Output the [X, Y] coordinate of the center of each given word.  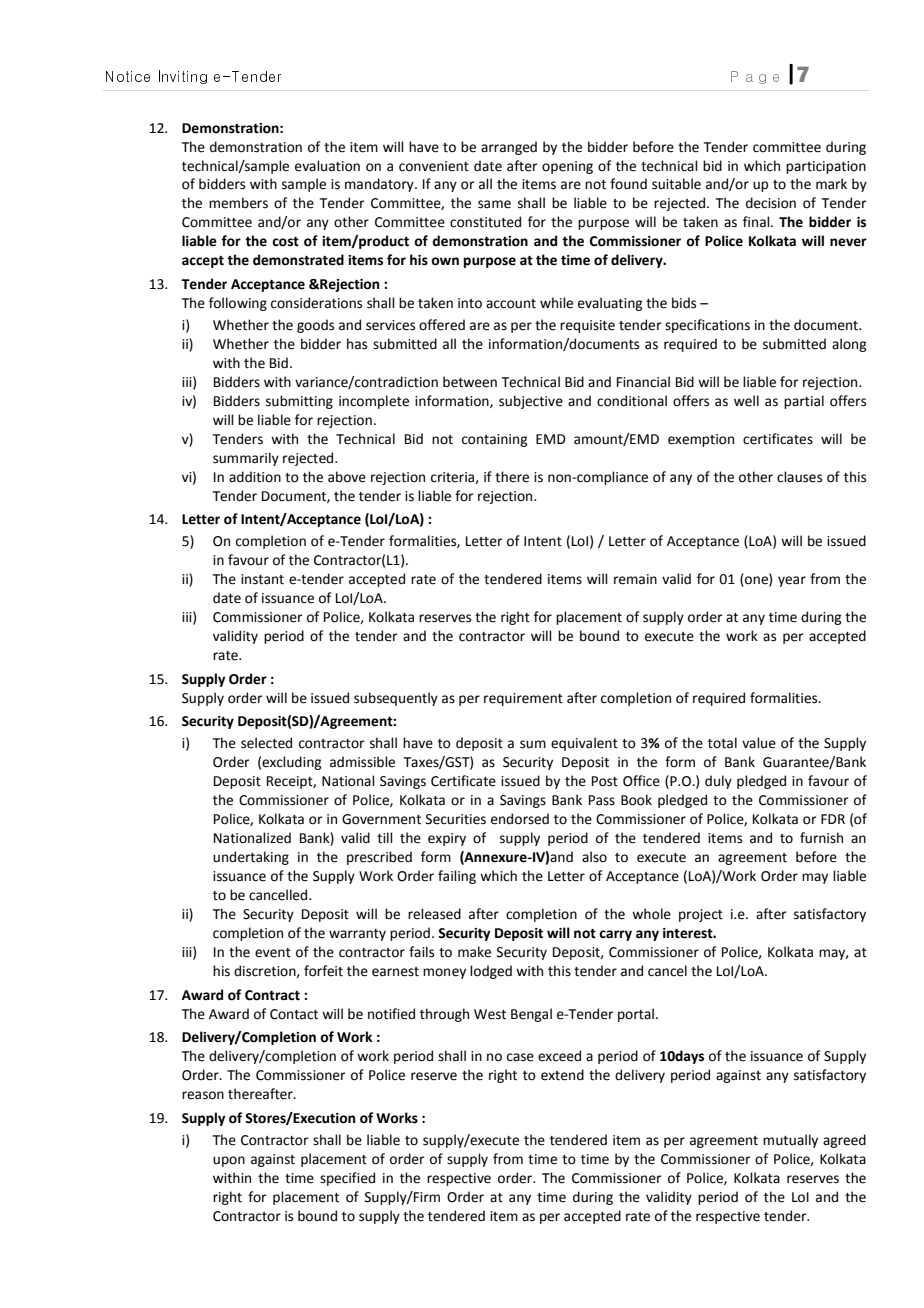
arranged [509, 148]
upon [229, 1161]
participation [826, 167]
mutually [790, 1141]
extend [562, 1075]
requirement [523, 699]
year [792, 581]
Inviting [183, 77]
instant [262, 579]
